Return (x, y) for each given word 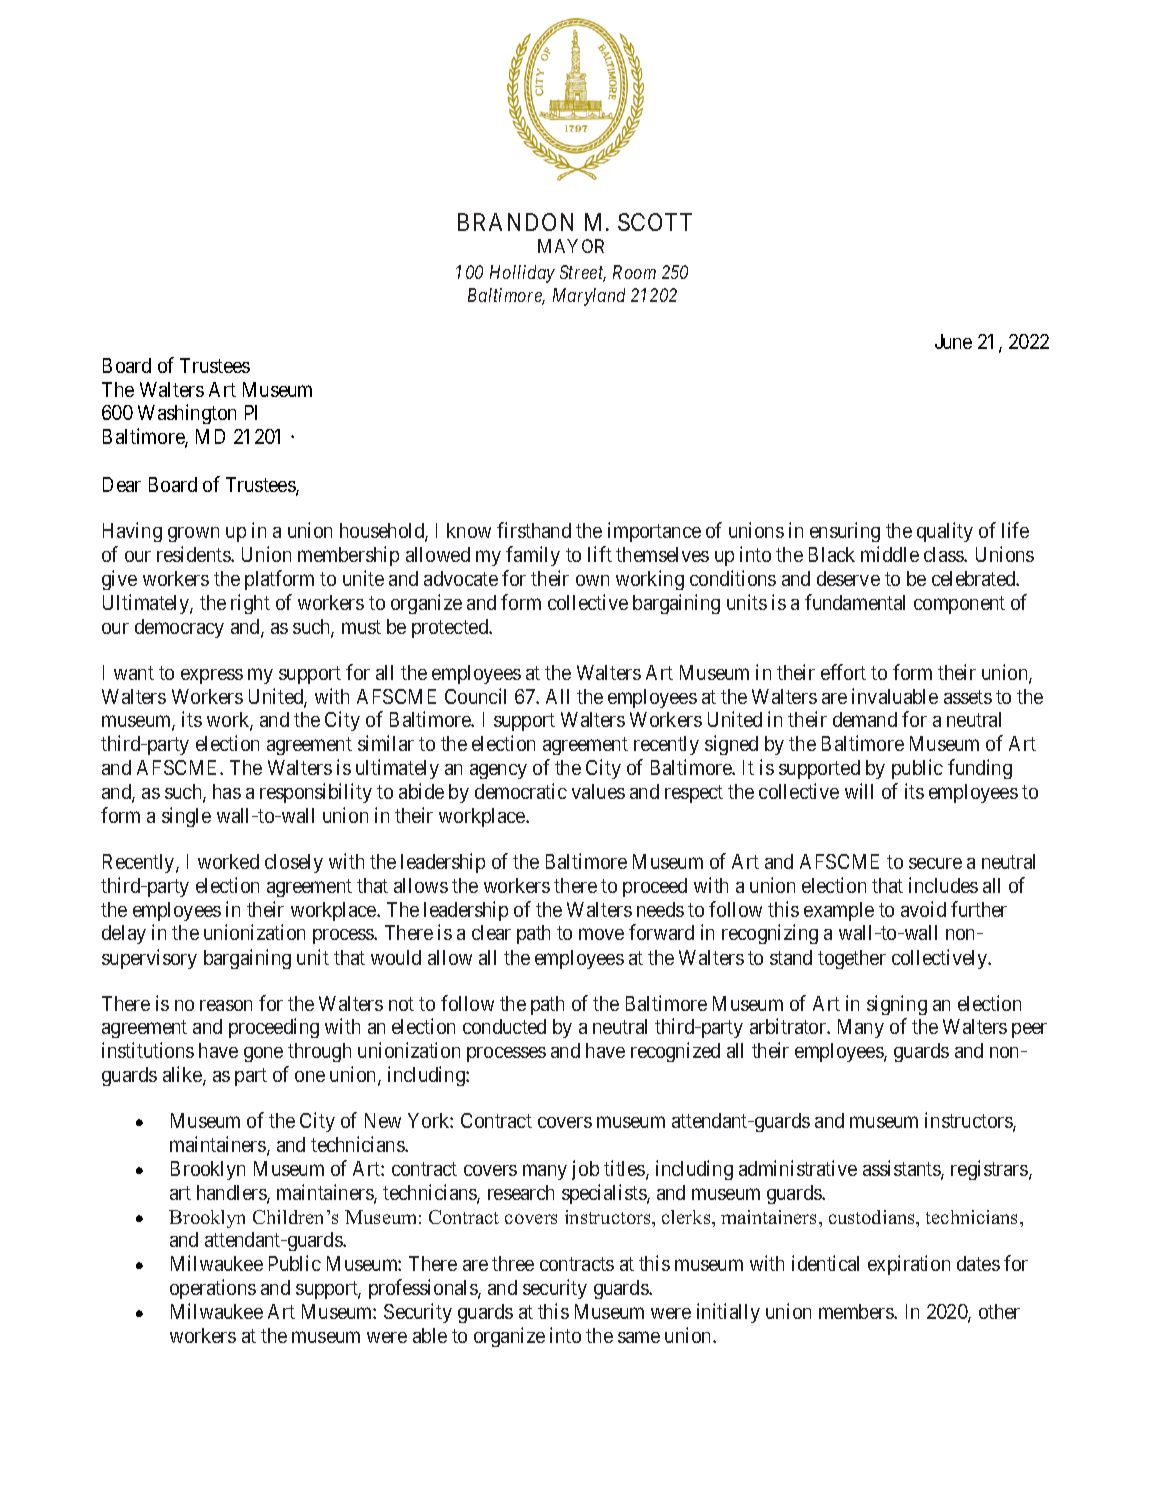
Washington (187, 414)
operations (213, 1289)
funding (980, 769)
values (598, 791)
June (953, 341)
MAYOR (571, 246)
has (227, 791)
